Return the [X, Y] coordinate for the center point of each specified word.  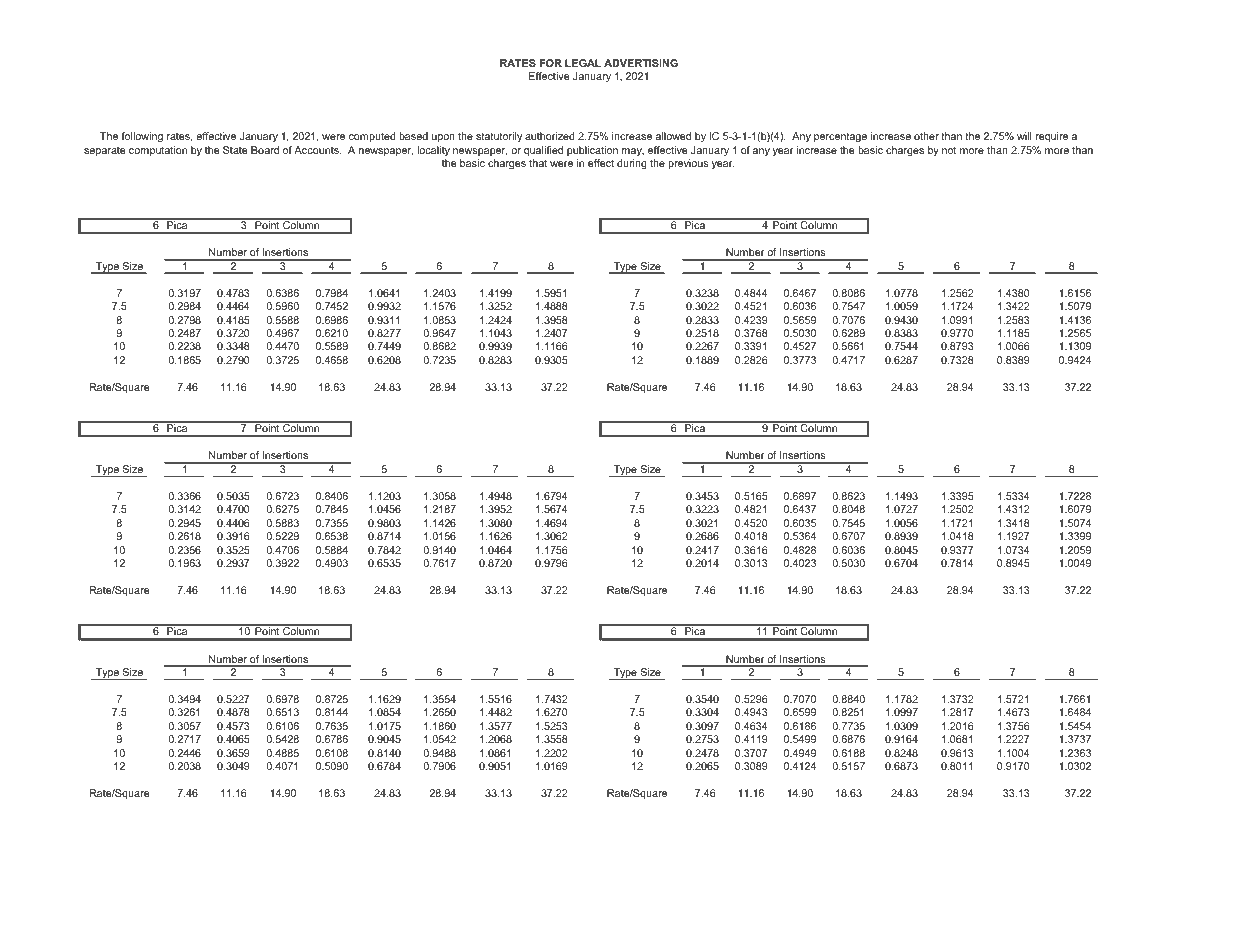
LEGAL [583, 63]
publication [592, 151]
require [1051, 137]
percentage [840, 138]
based [413, 136]
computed [372, 137]
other [926, 136]
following [142, 137]
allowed [673, 136]
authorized [550, 136]
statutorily [499, 137]
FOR [550, 63]
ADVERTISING [641, 63]
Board [265, 150]
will [1024, 136]
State [235, 150]
